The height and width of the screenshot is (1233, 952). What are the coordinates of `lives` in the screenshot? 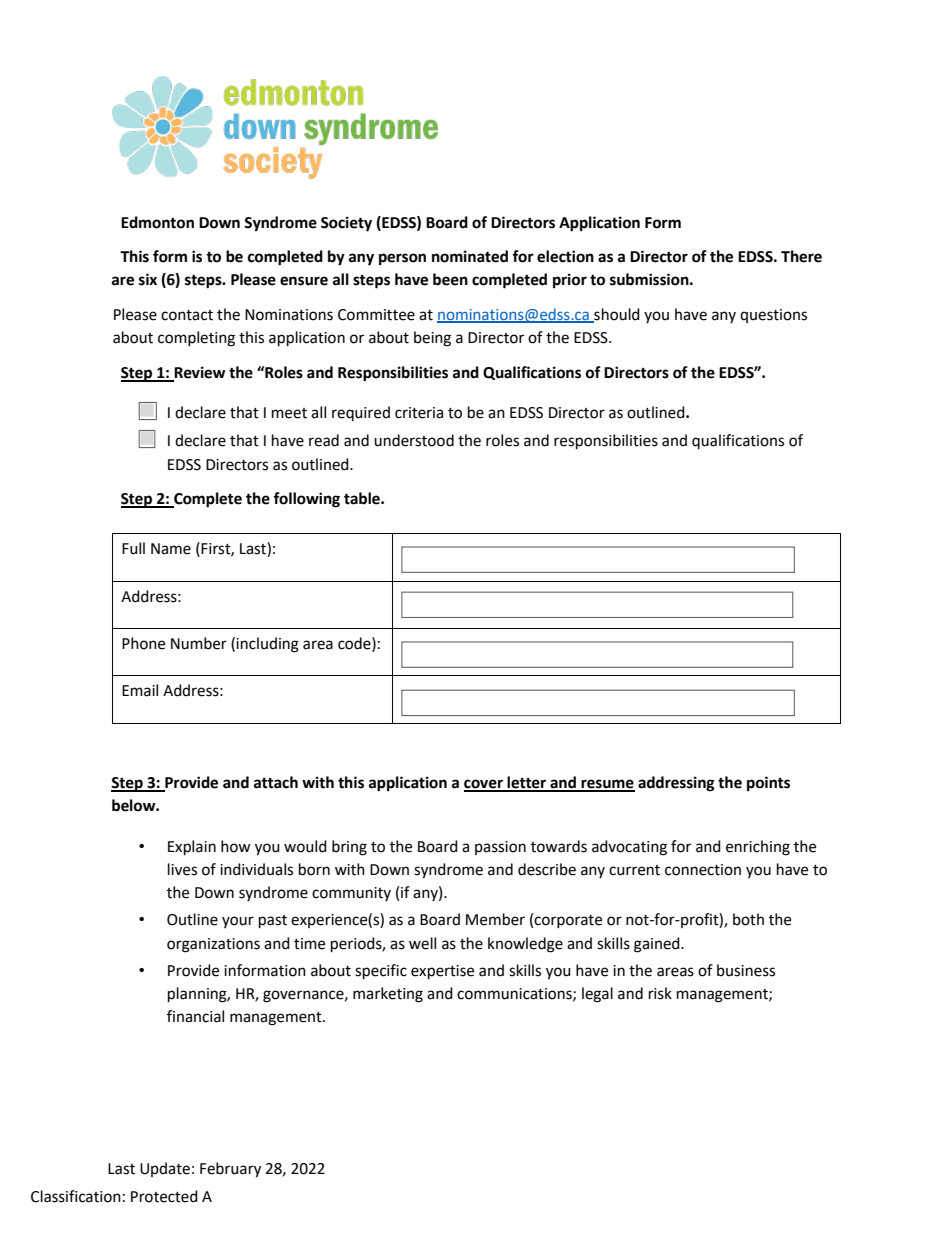 It's located at (182, 869).
